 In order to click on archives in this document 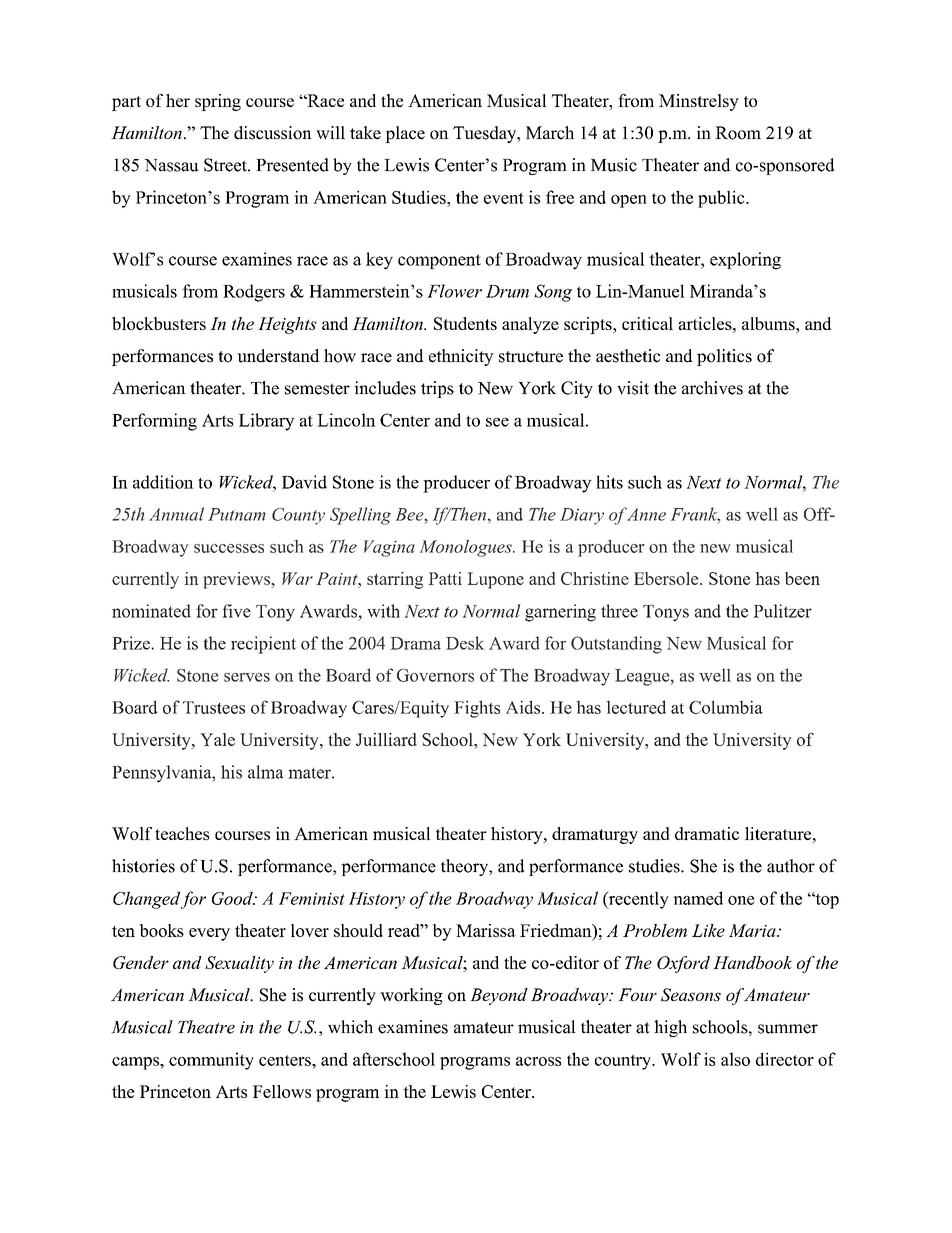, I will do `click(712, 388)`.
